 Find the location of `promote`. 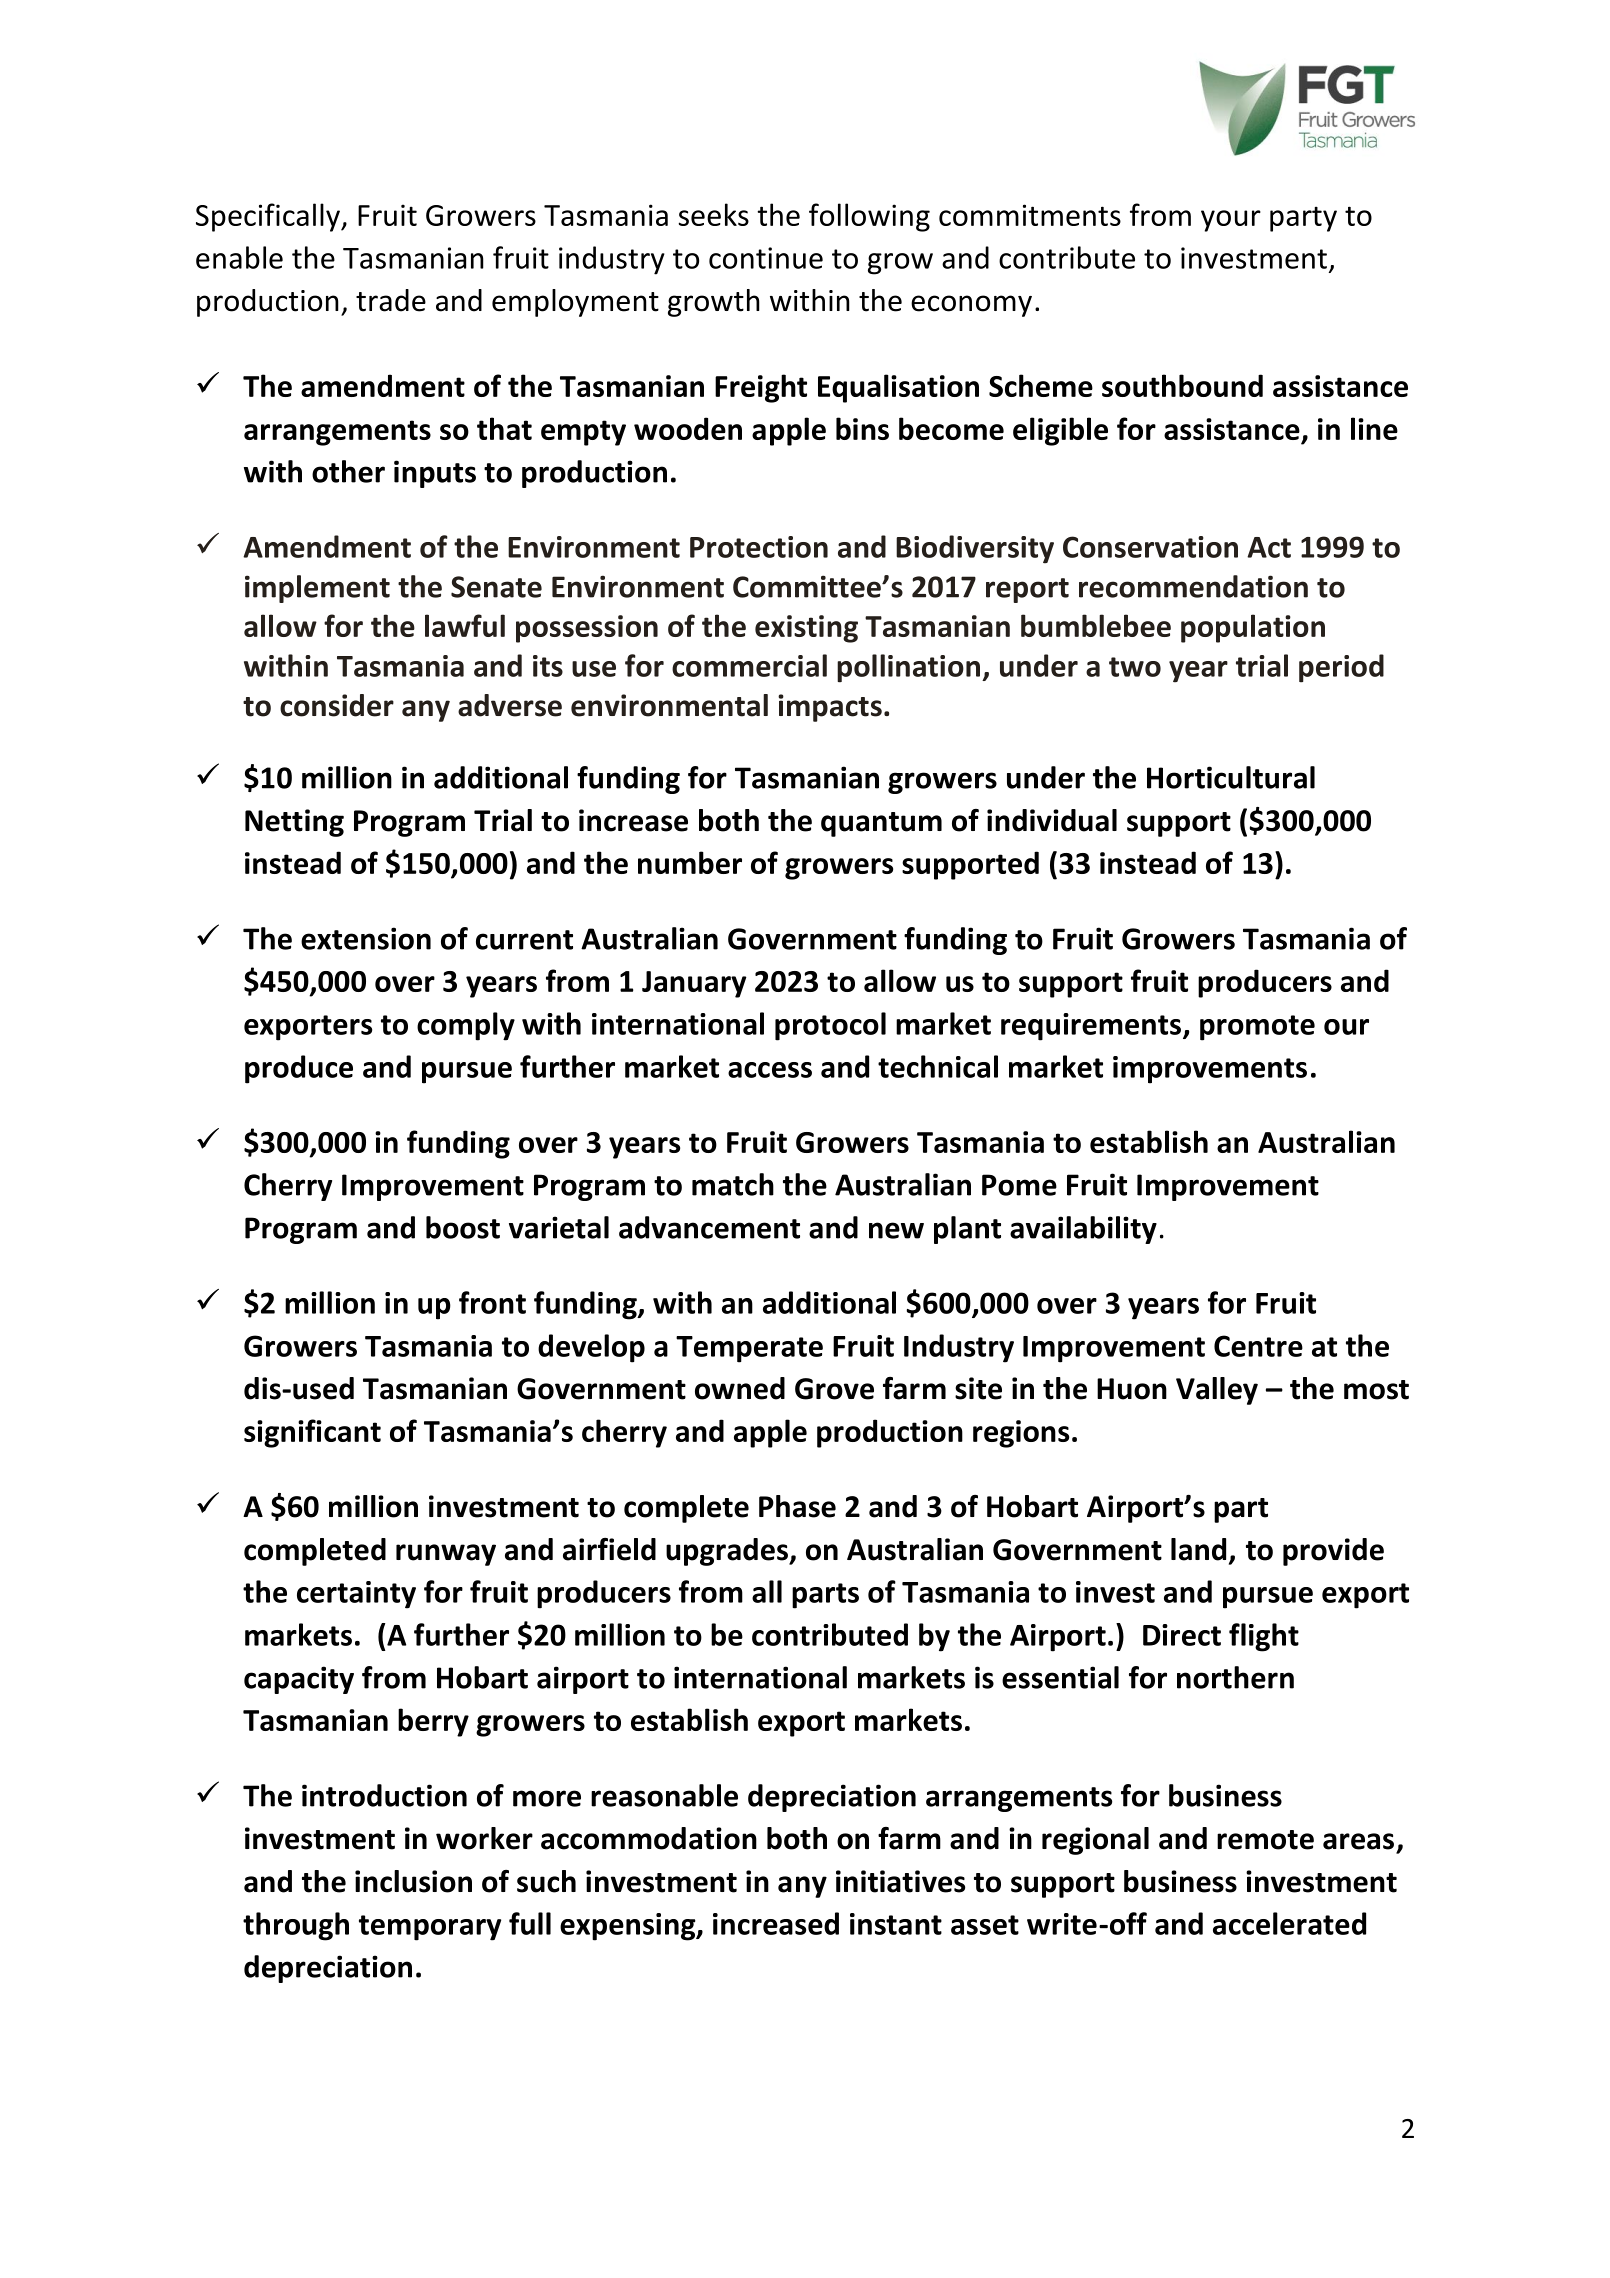

promote is located at coordinates (1257, 1028).
